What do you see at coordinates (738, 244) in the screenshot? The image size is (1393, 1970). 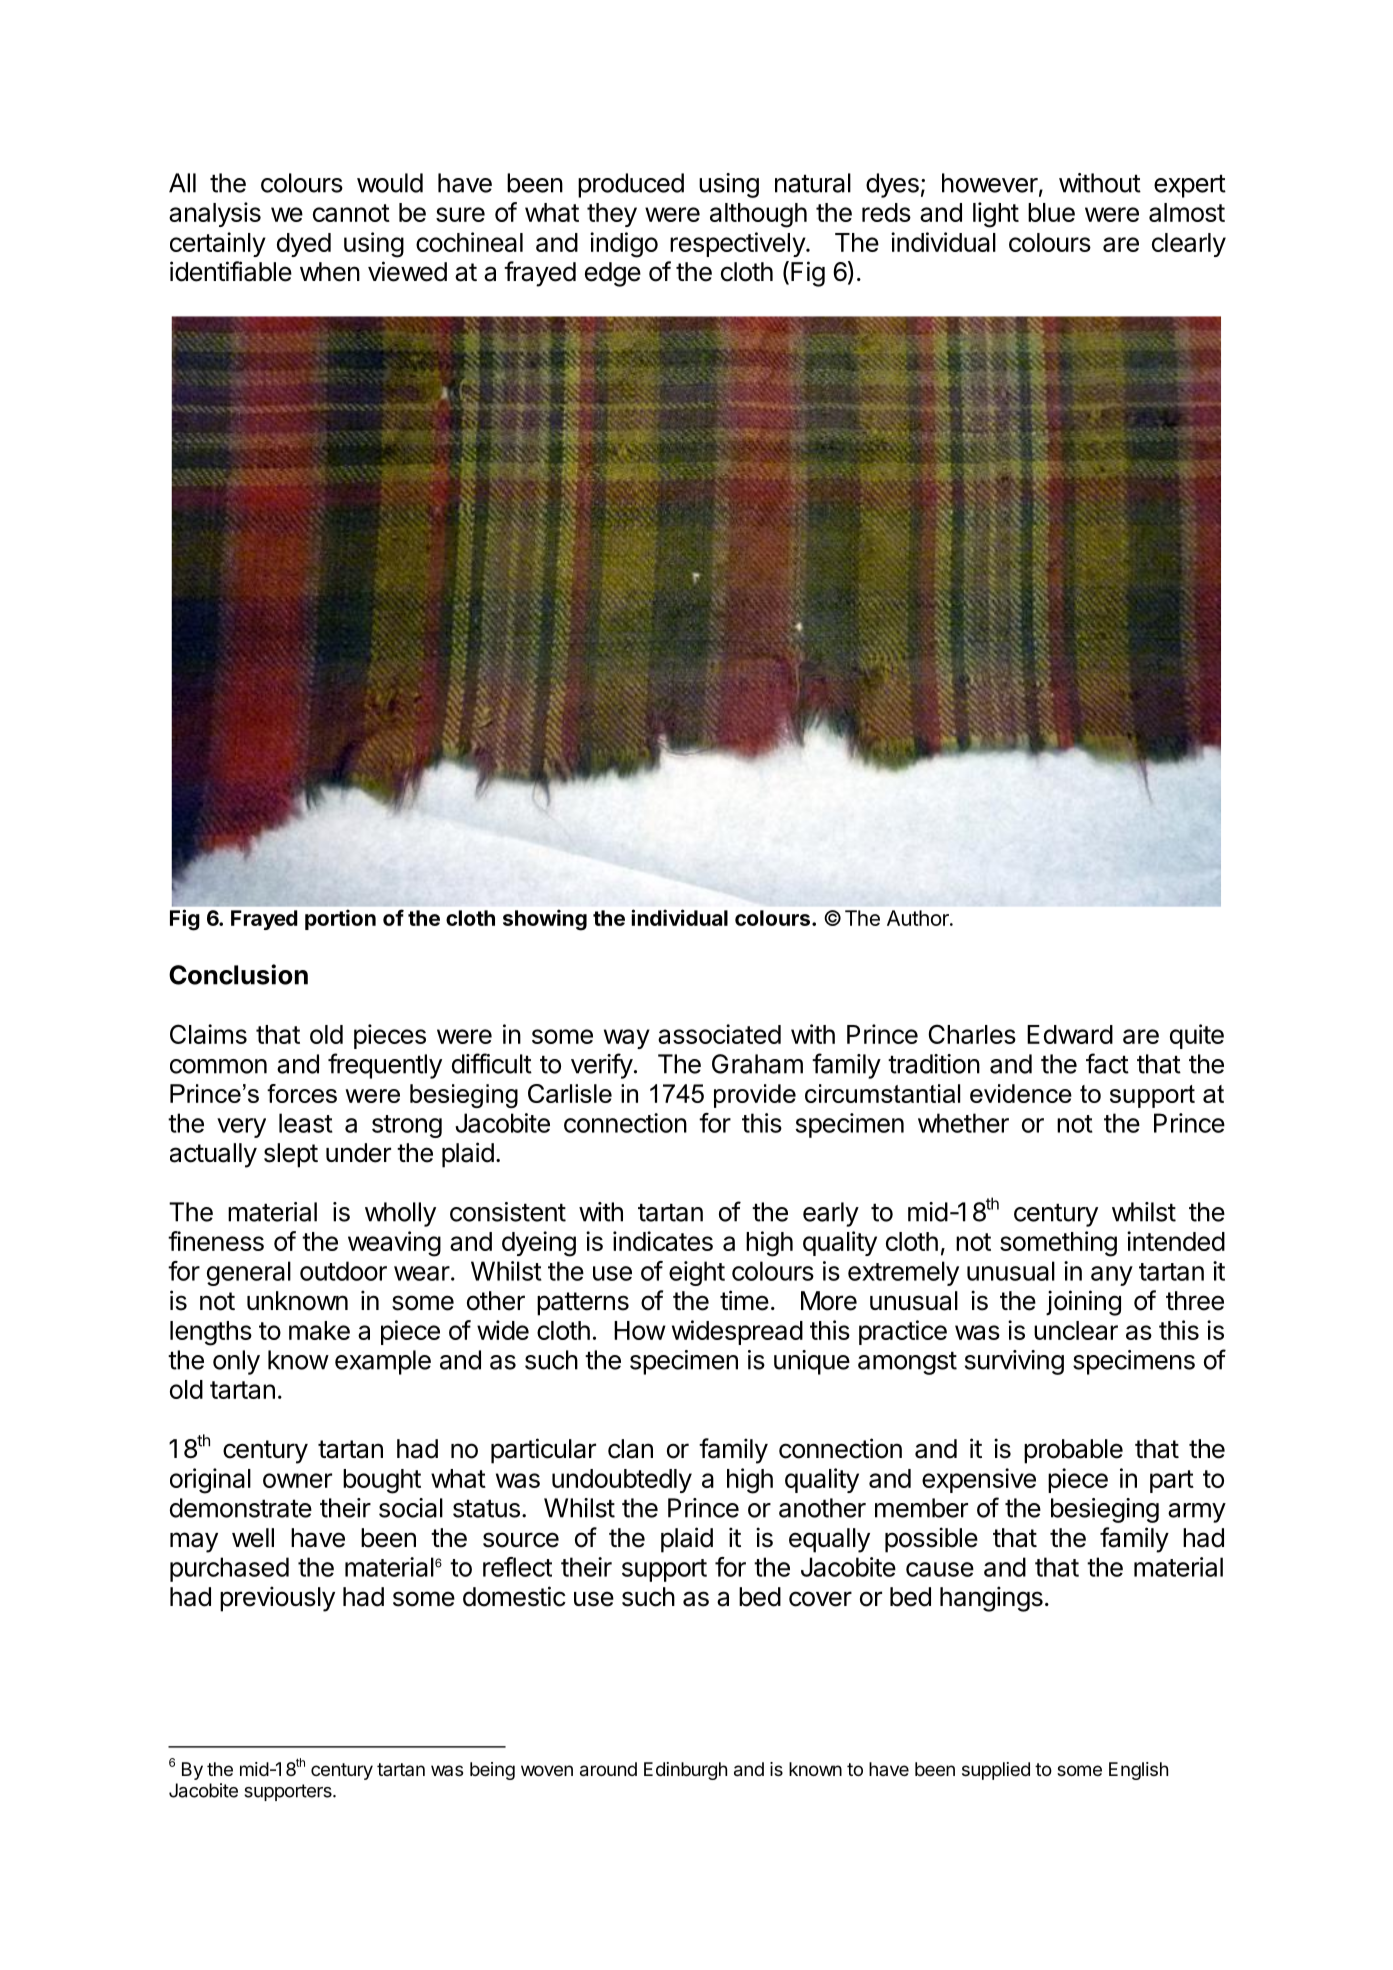 I see `respectively` at bounding box center [738, 244].
